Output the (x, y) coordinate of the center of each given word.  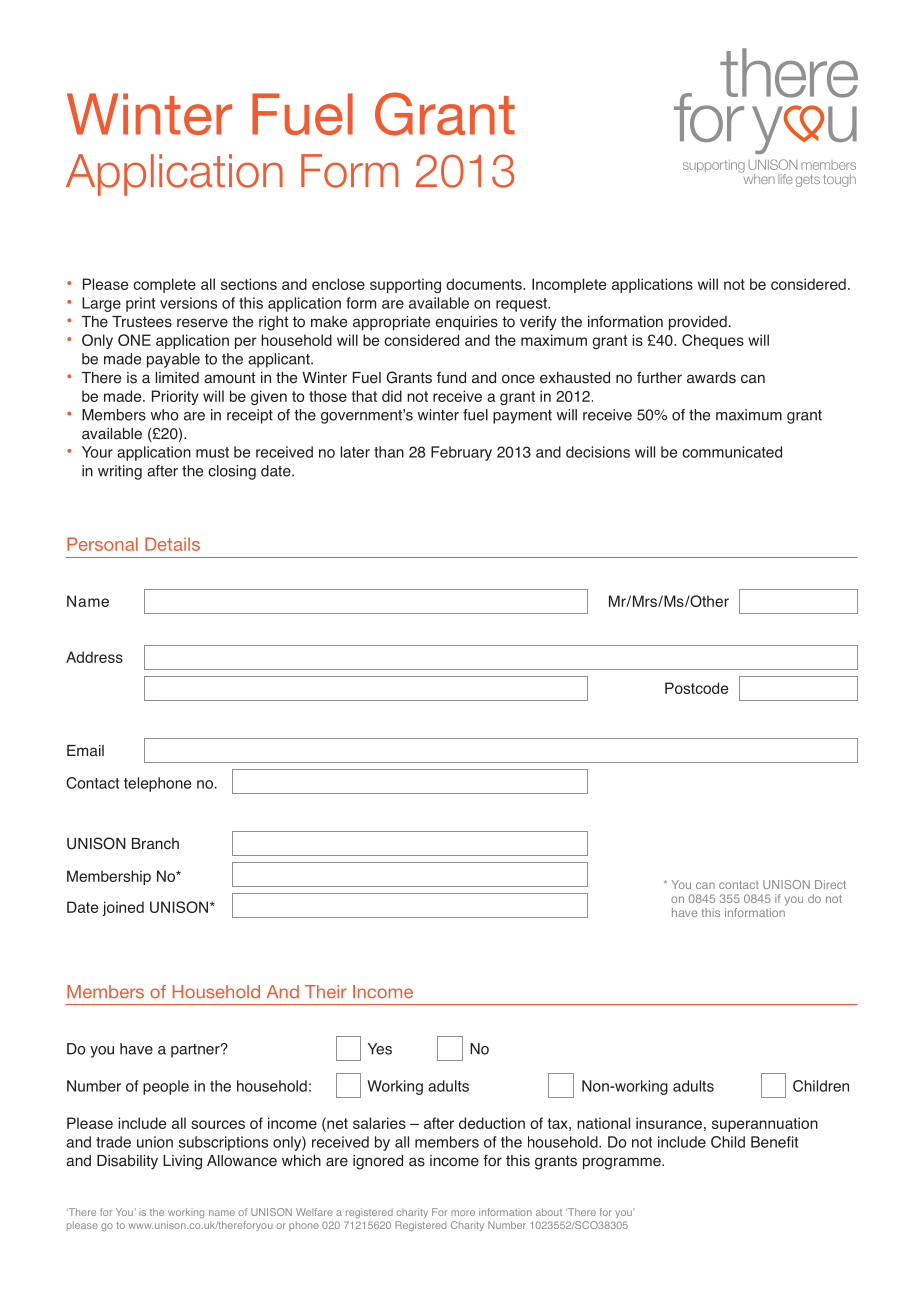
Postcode (696, 688)
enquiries (467, 323)
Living (182, 1162)
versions (188, 303)
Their (326, 992)
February (461, 453)
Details (172, 544)
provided (698, 323)
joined (123, 908)
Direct (830, 884)
